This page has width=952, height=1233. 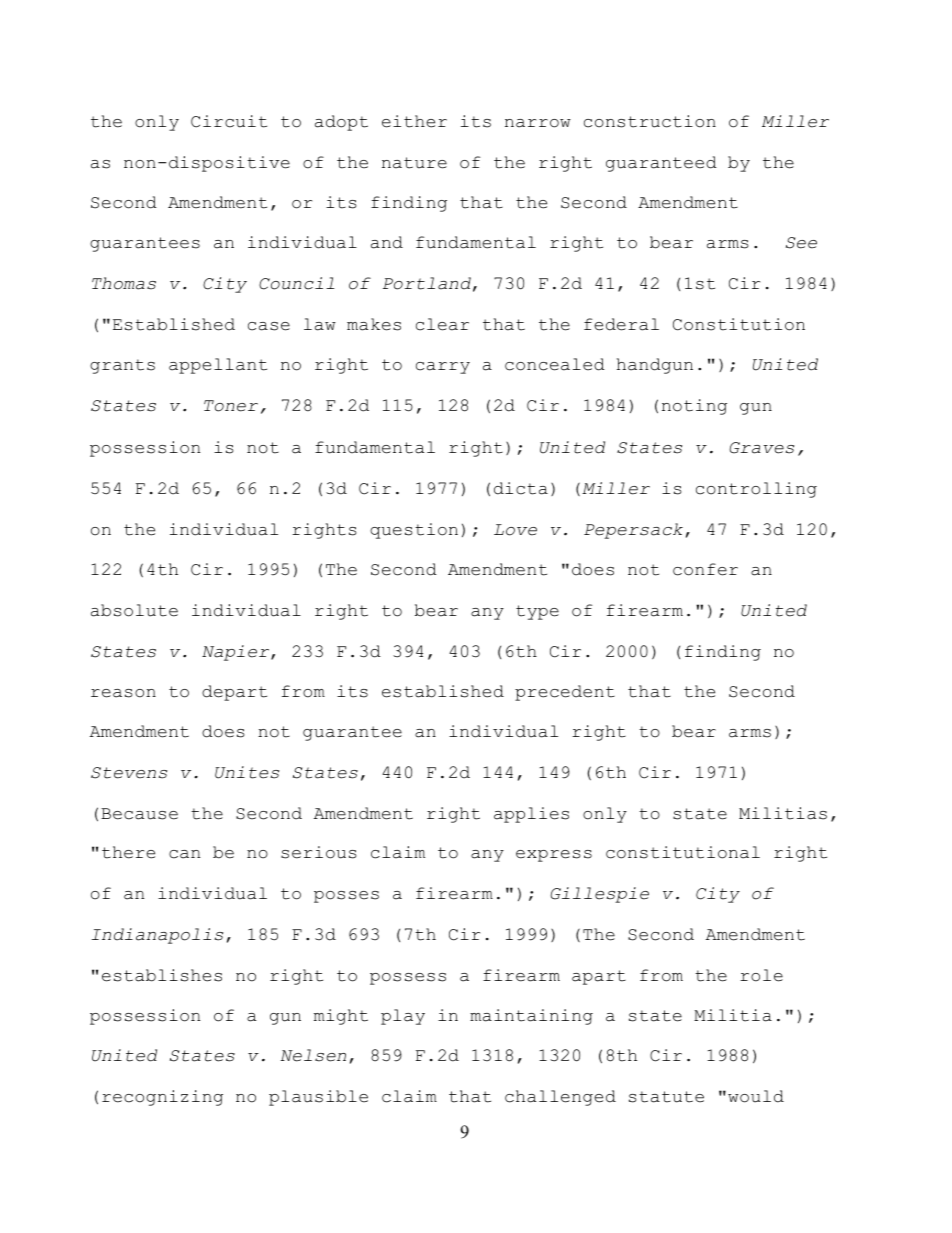 I want to click on plausible, so click(x=318, y=1098).
